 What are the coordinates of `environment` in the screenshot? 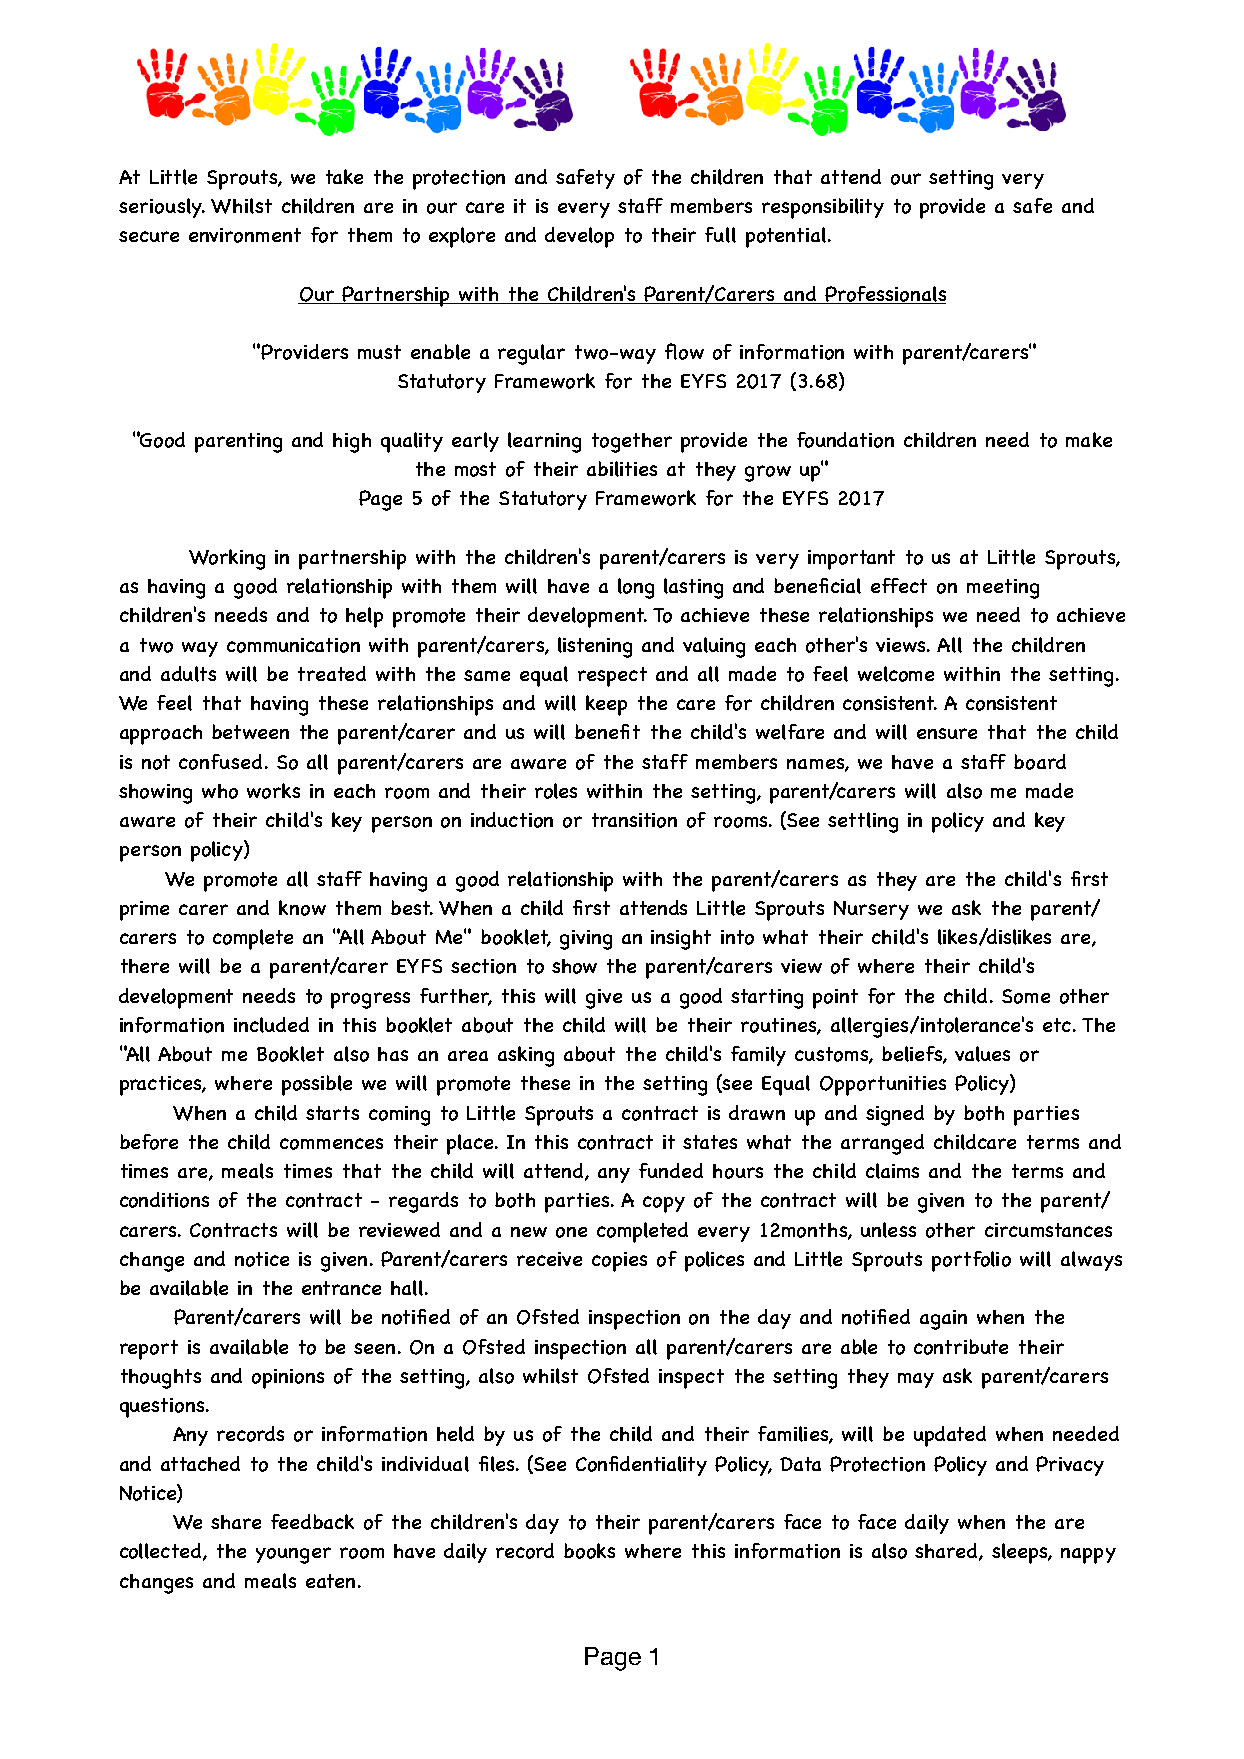 It's located at (245, 235).
